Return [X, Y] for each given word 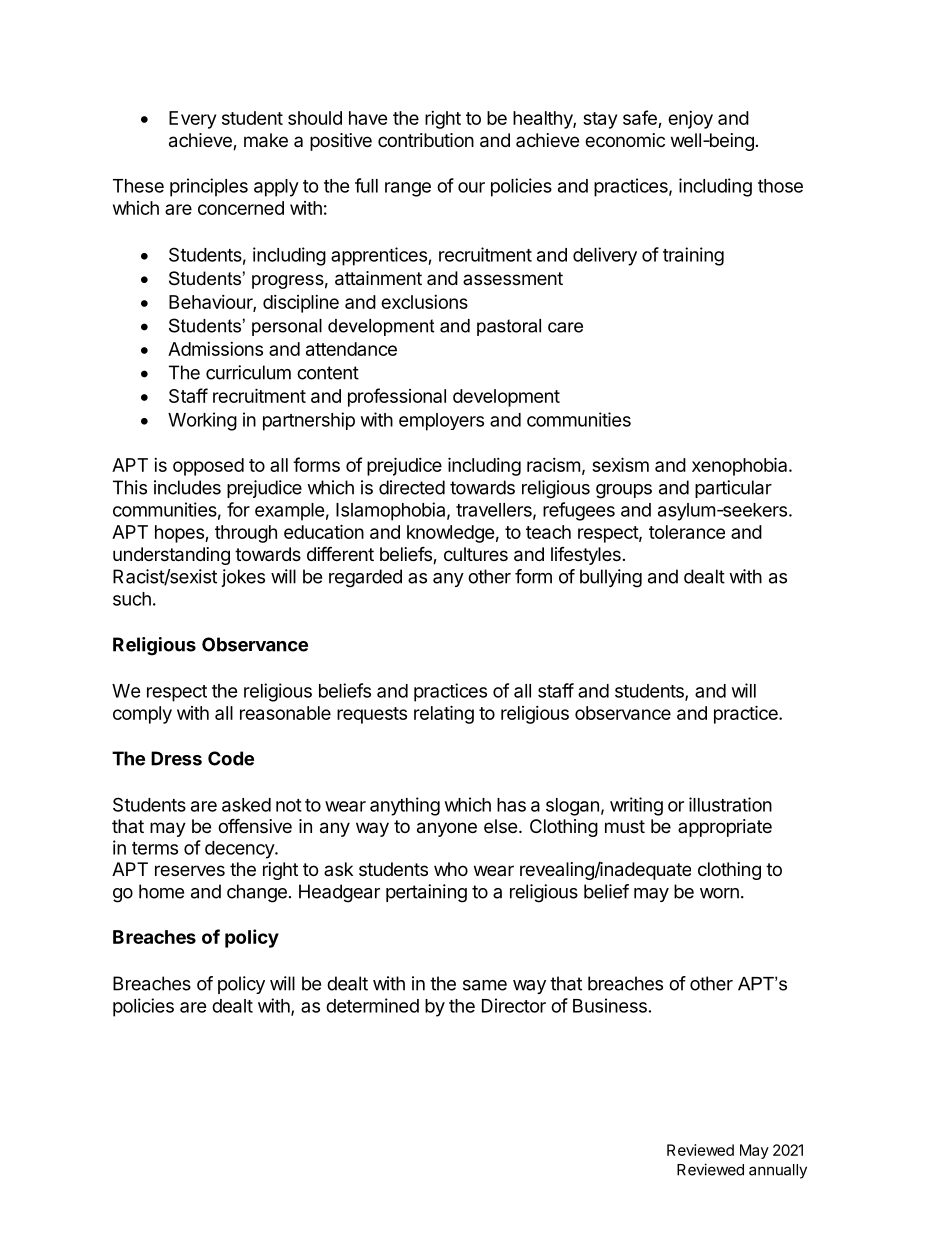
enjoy [690, 120]
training [693, 256]
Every [192, 120]
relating [444, 714]
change [257, 893]
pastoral [509, 327]
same [485, 985]
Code [231, 758]
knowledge [451, 534]
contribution [426, 140]
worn [719, 893]
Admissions [215, 349]
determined [372, 1005]
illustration [730, 804]
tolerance [687, 532]
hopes [180, 534]
